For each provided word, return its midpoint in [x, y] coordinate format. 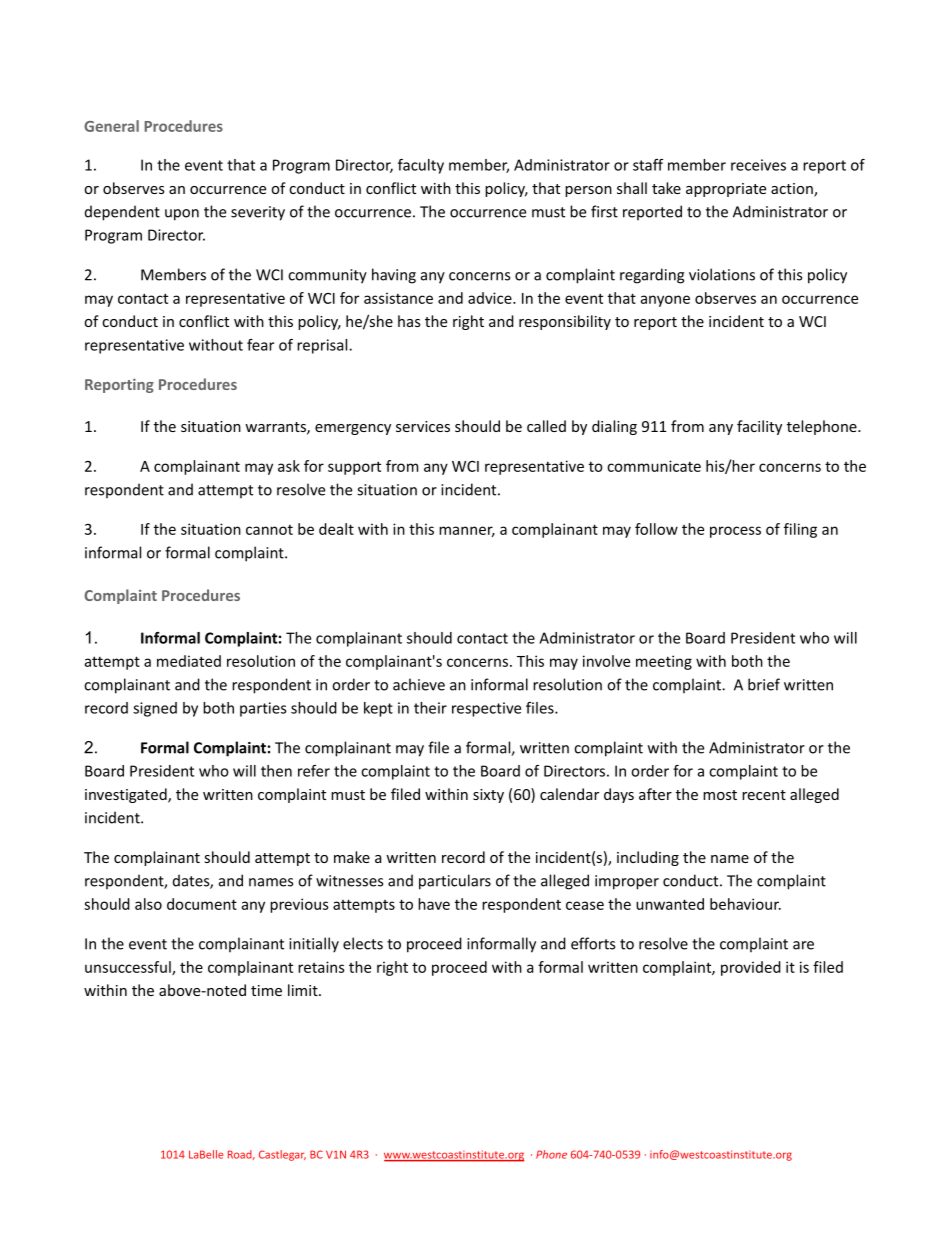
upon [182, 215]
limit [304, 990]
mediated [189, 661]
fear [260, 345]
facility [759, 427]
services [423, 426]
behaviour [745, 904]
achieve [419, 684]
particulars [455, 882]
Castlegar [282, 1155]
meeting [664, 662]
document [202, 904]
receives [758, 165]
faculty [421, 166]
